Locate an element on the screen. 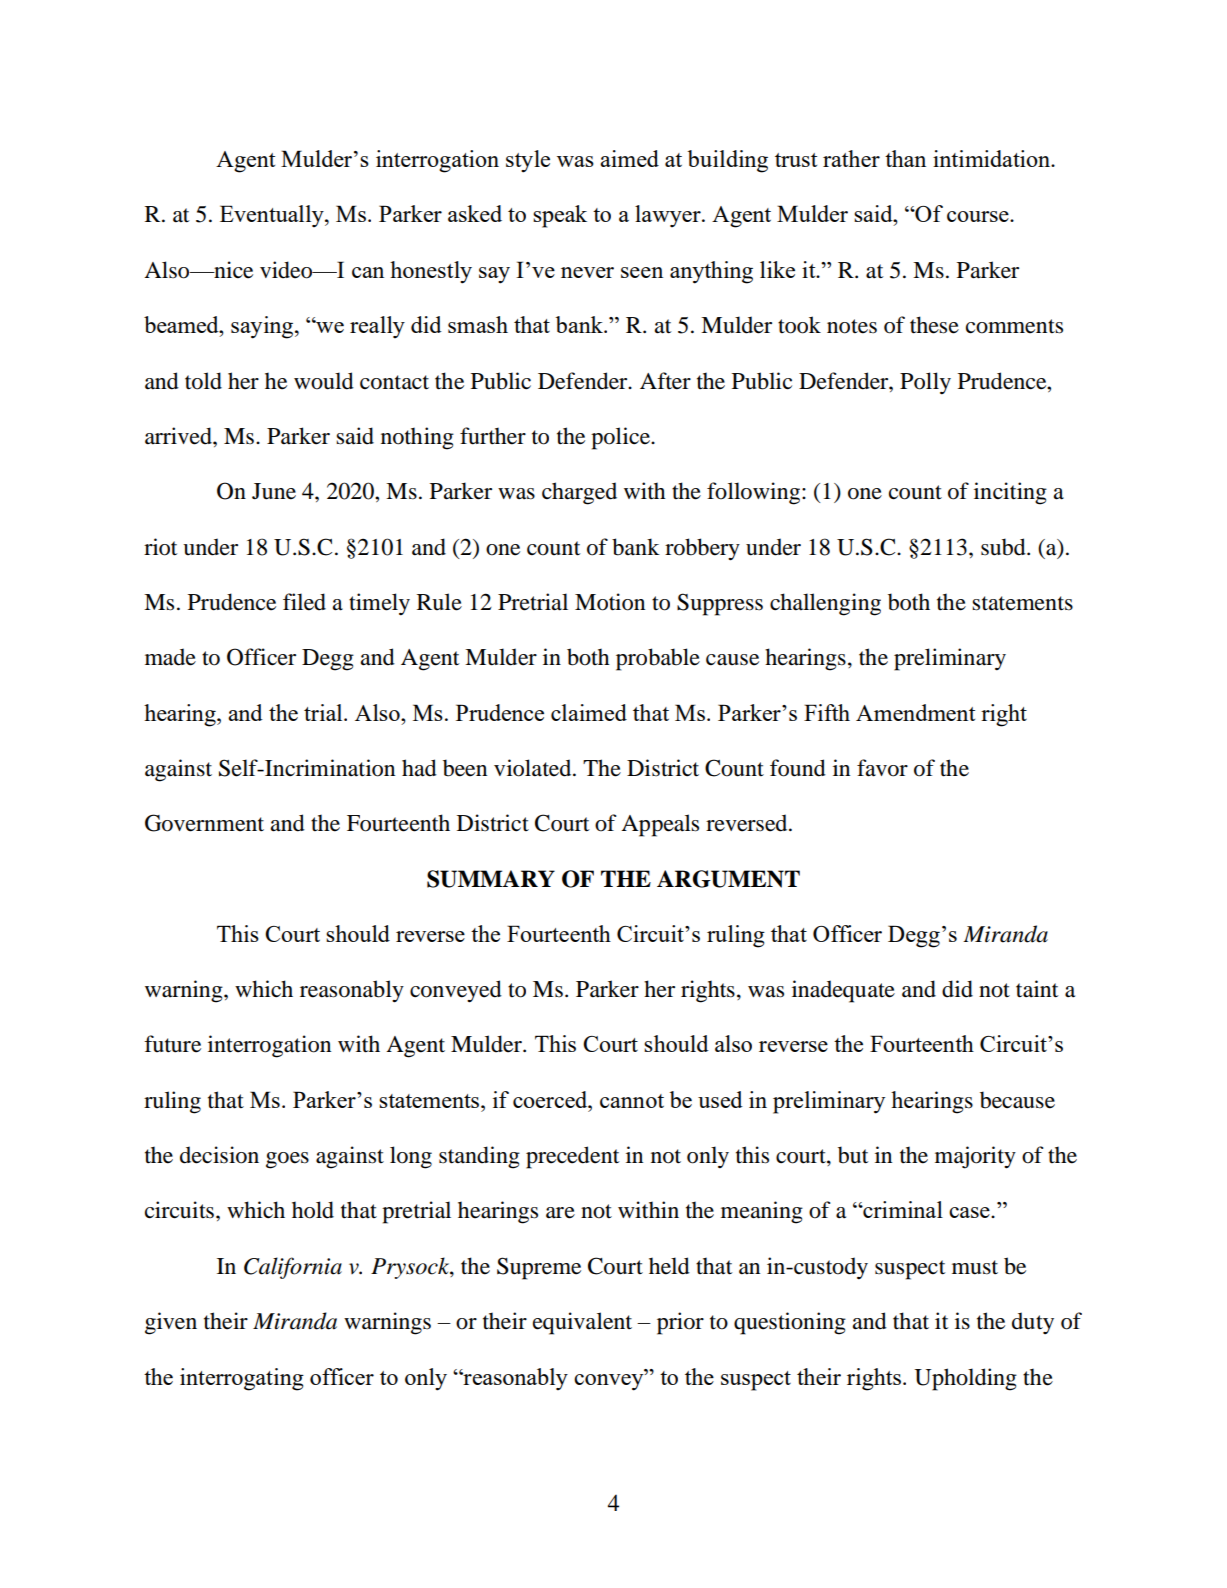 The height and width of the screenshot is (1588, 1227). violated is located at coordinates (534, 768).
